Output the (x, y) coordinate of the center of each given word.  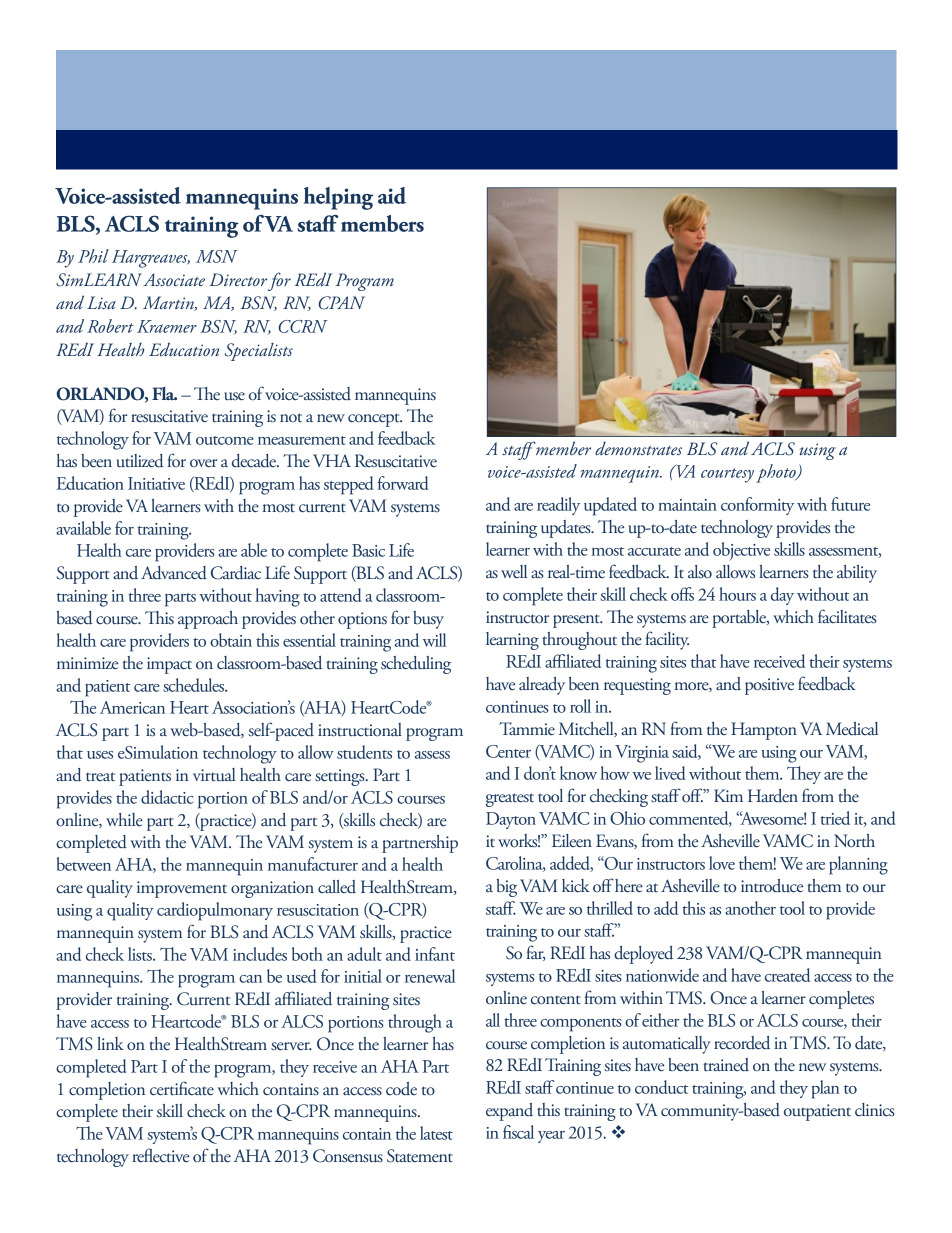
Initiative (156, 483)
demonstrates (638, 448)
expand (509, 1112)
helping (338, 198)
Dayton (511, 820)
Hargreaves (151, 259)
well (514, 571)
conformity (757, 506)
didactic (167, 797)
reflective (160, 1155)
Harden (773, 795)
